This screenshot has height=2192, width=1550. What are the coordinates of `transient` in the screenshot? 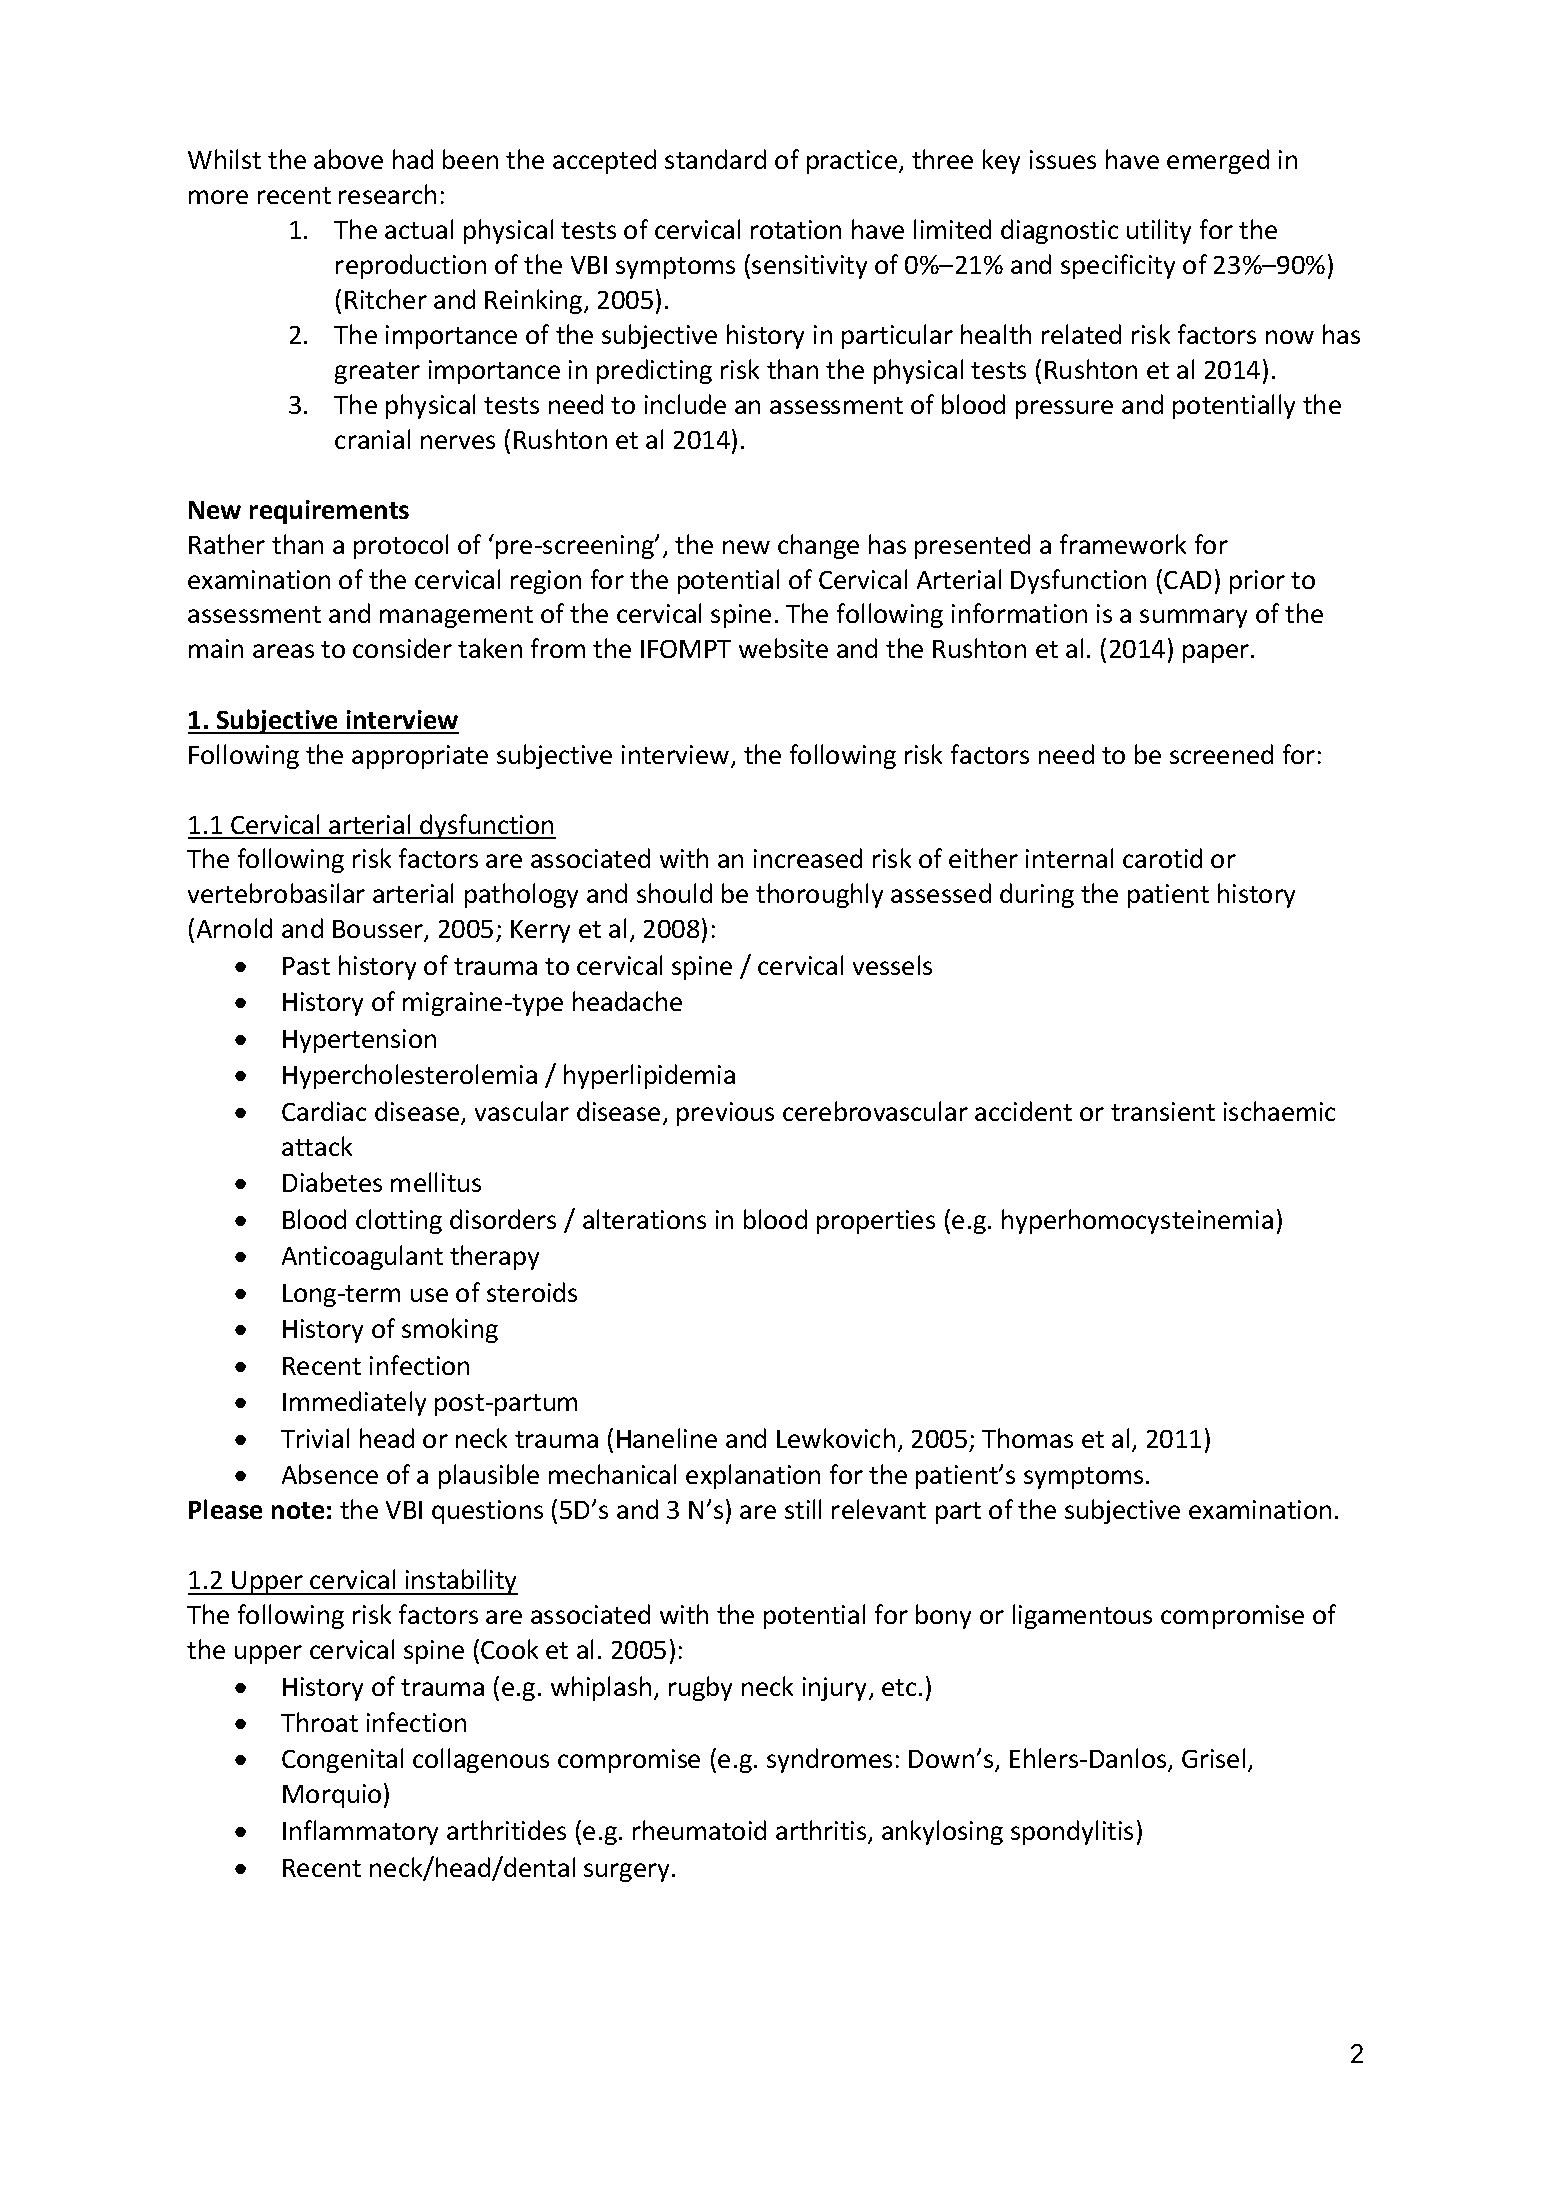 It's located at (1163, 1111).
